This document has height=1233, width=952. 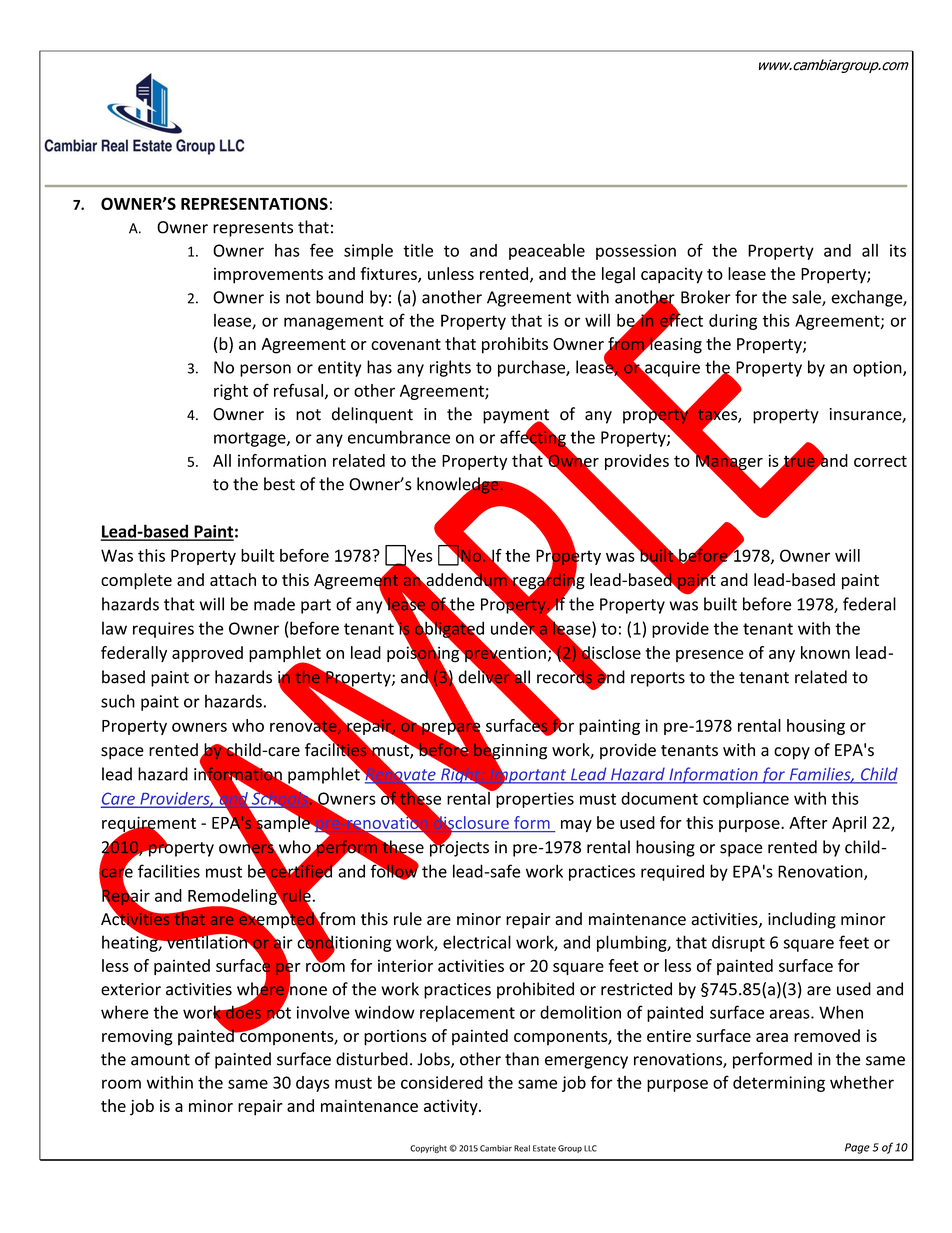 What do you see at coordinates (658, 679) in the document?
I see `reports` at bounding box center [658, 679].
